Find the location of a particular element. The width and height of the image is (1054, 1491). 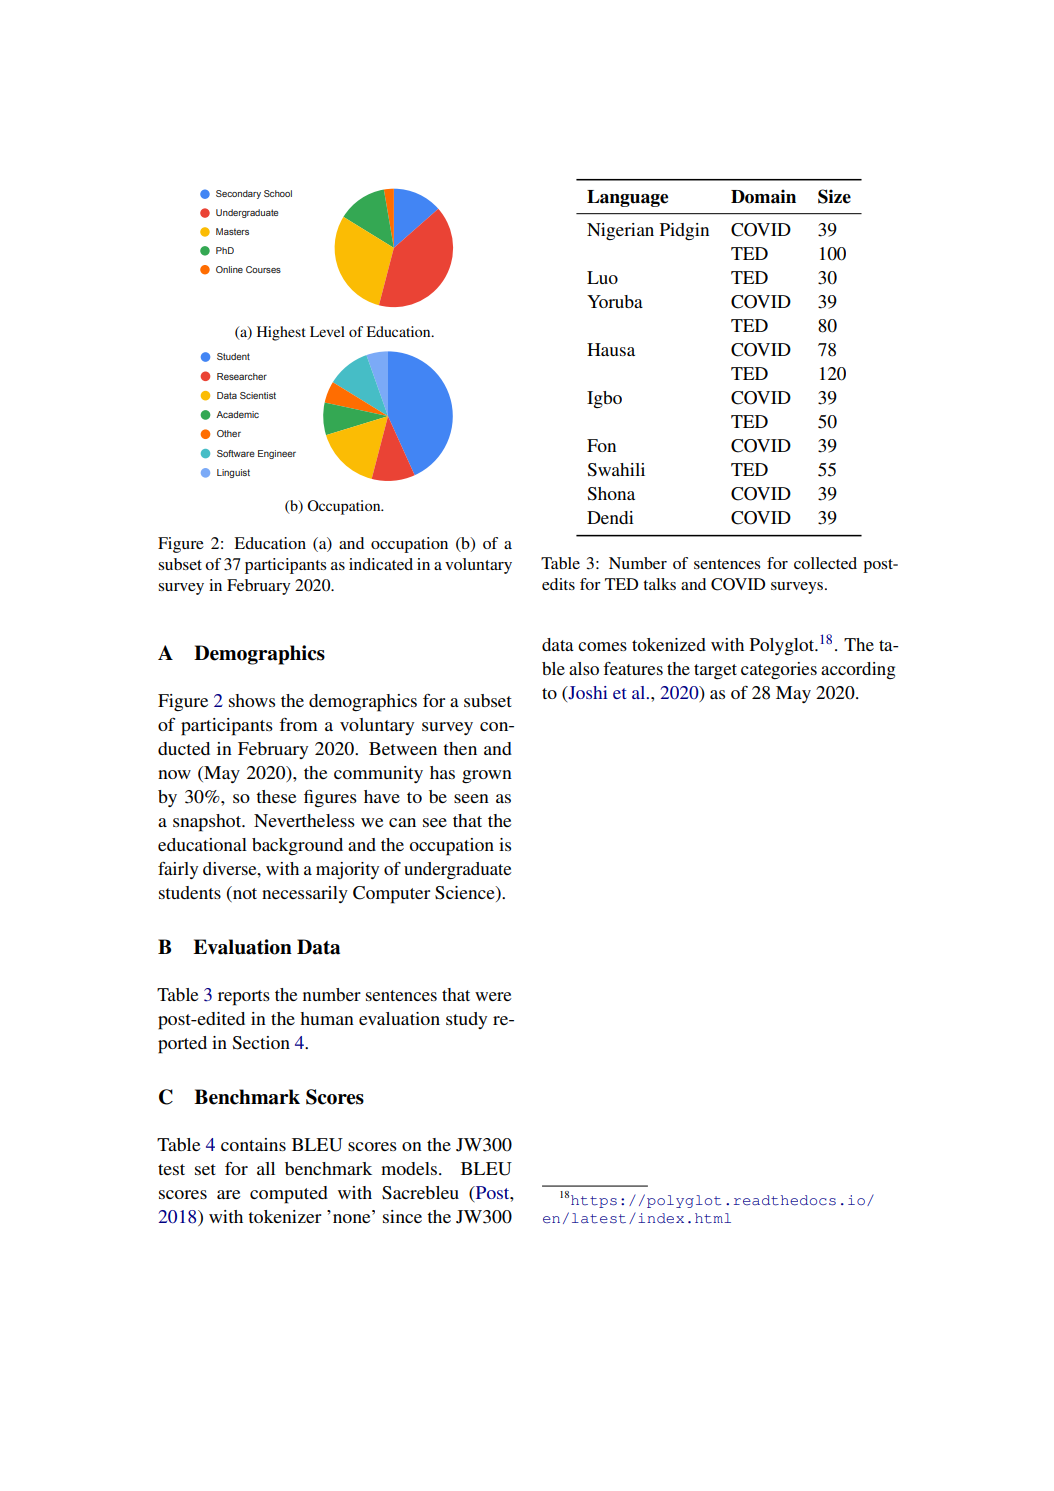

shows is located at coordinates (252, 700).
